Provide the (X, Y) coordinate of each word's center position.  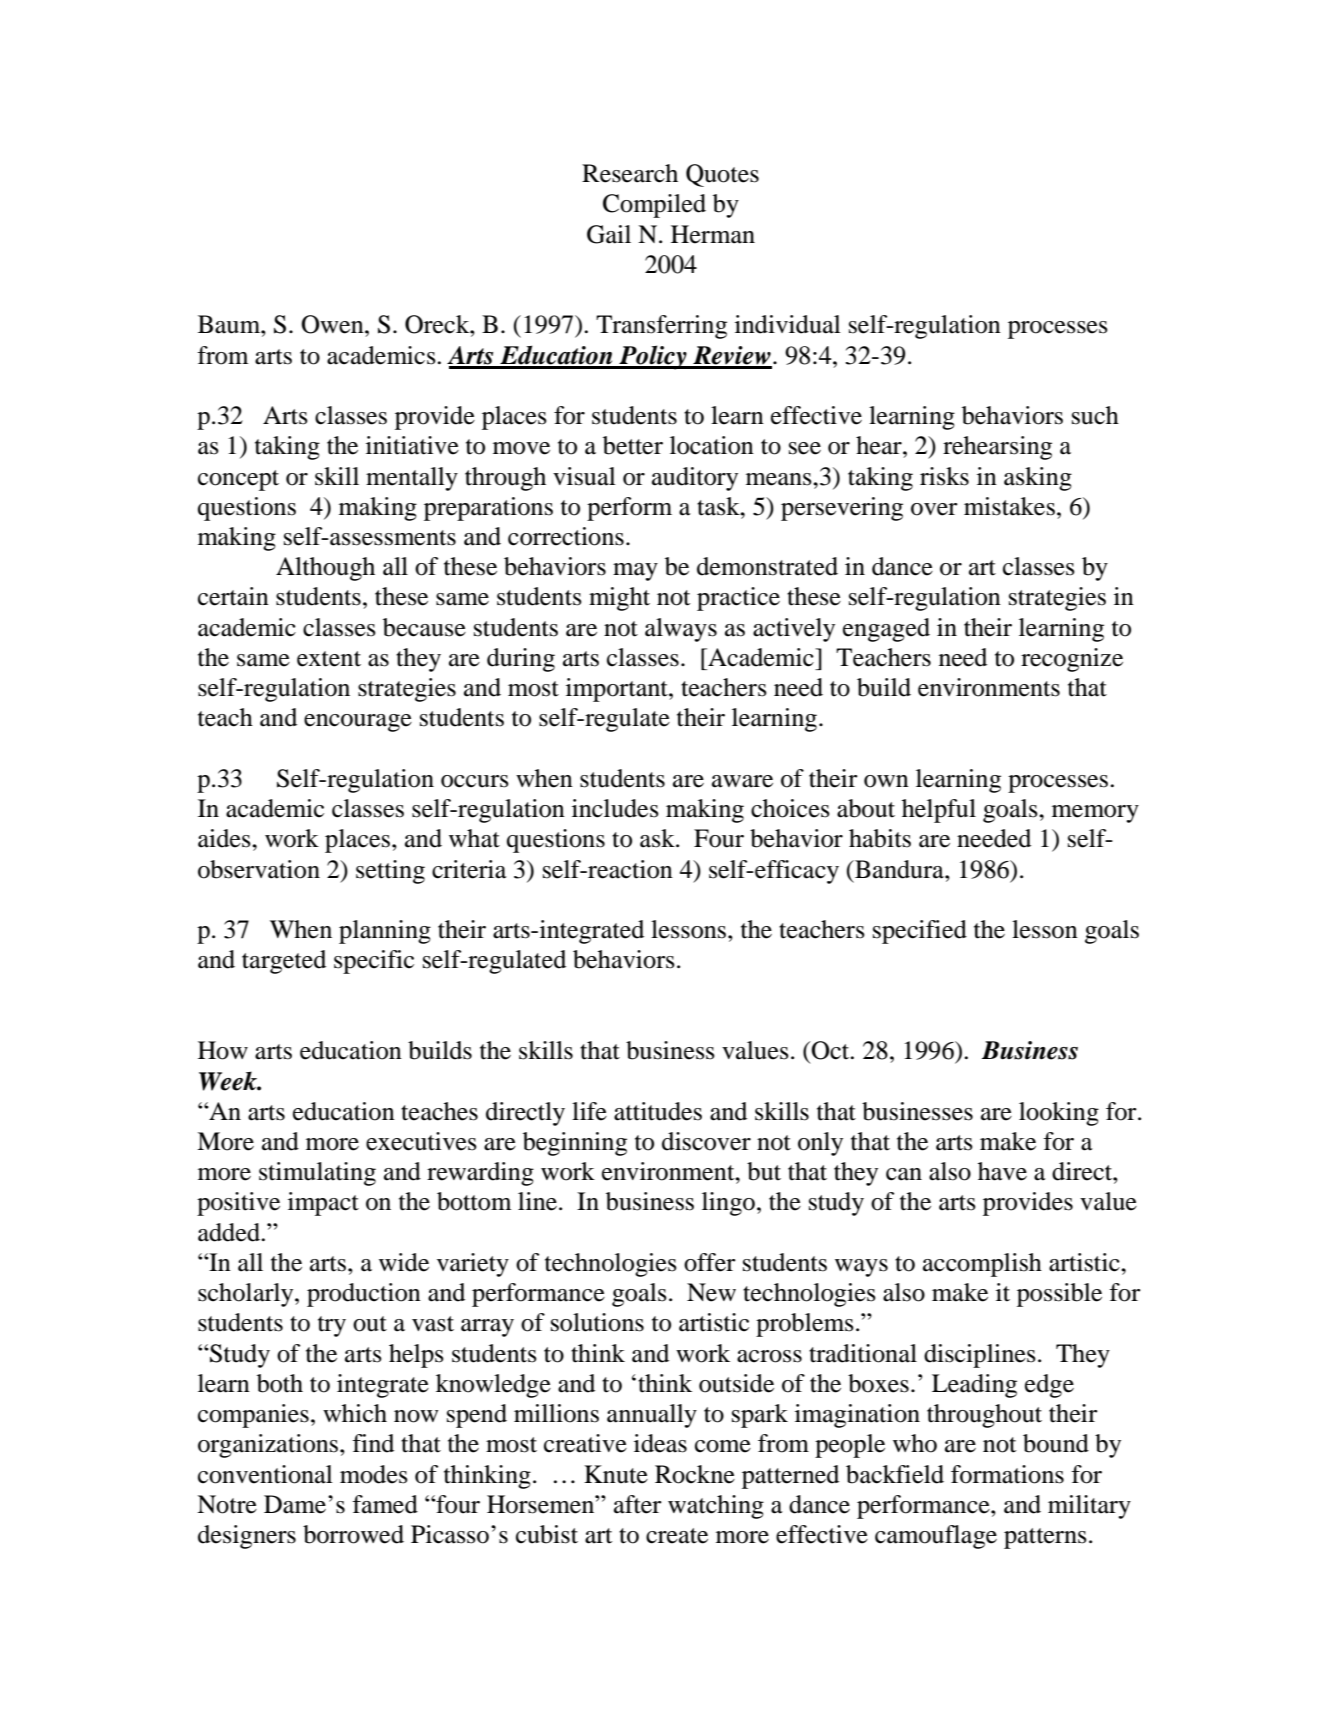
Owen (333, 324)
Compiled (654, 206)
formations (1007, 1474)
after (638, 1504)
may (635, 572)
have (1002, 1171)
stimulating (317, 1174)
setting (390, 872)
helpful (939, 811)
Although (325, 569)
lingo (728, 1204)
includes (615, 808)
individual (788, 324)
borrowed (353, 1534)
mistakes (1009, 506)
